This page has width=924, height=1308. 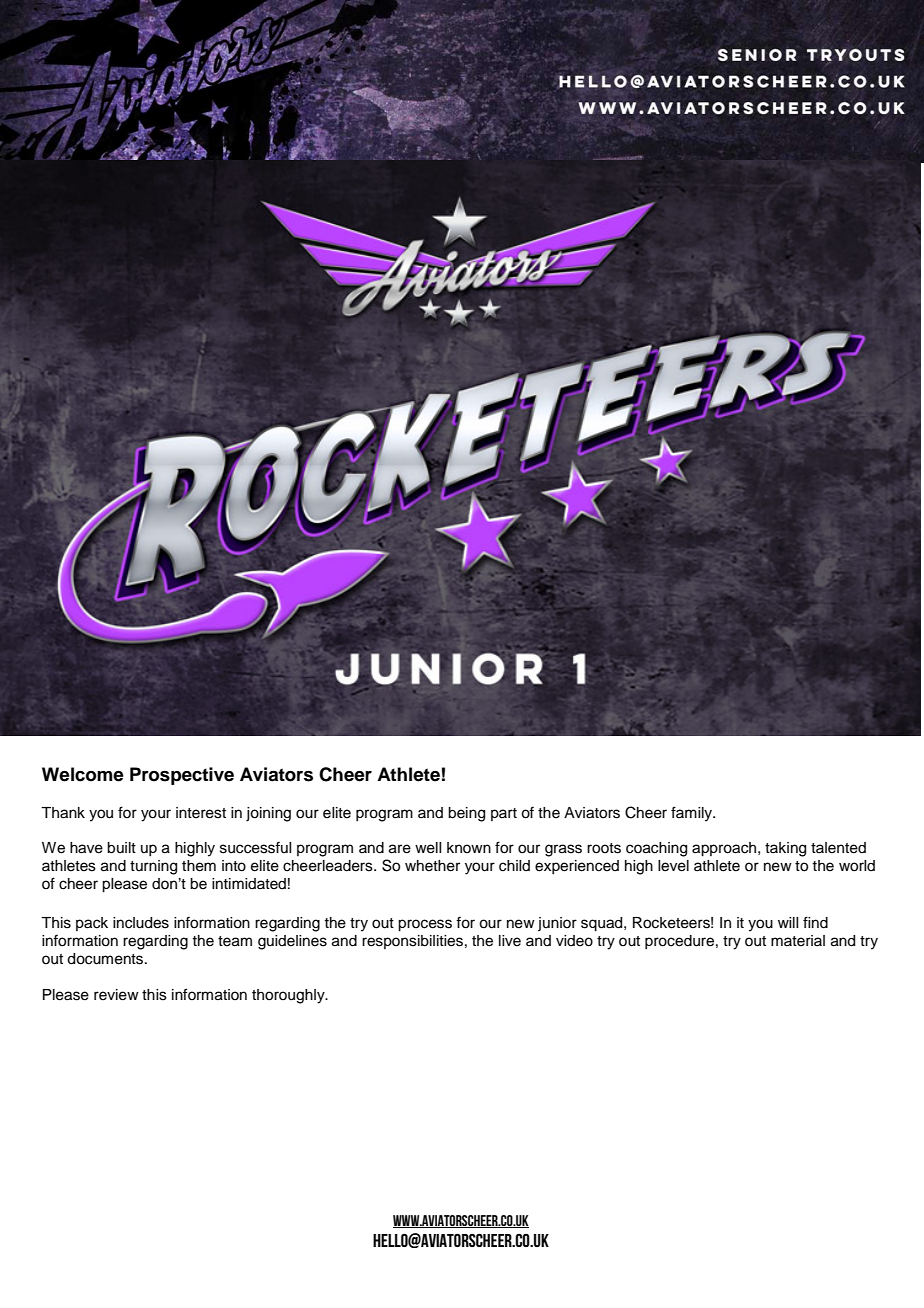 What do you see at coordinates (249, 884) in the page?
I see `intimidated` at bounding box center [249, 884].
